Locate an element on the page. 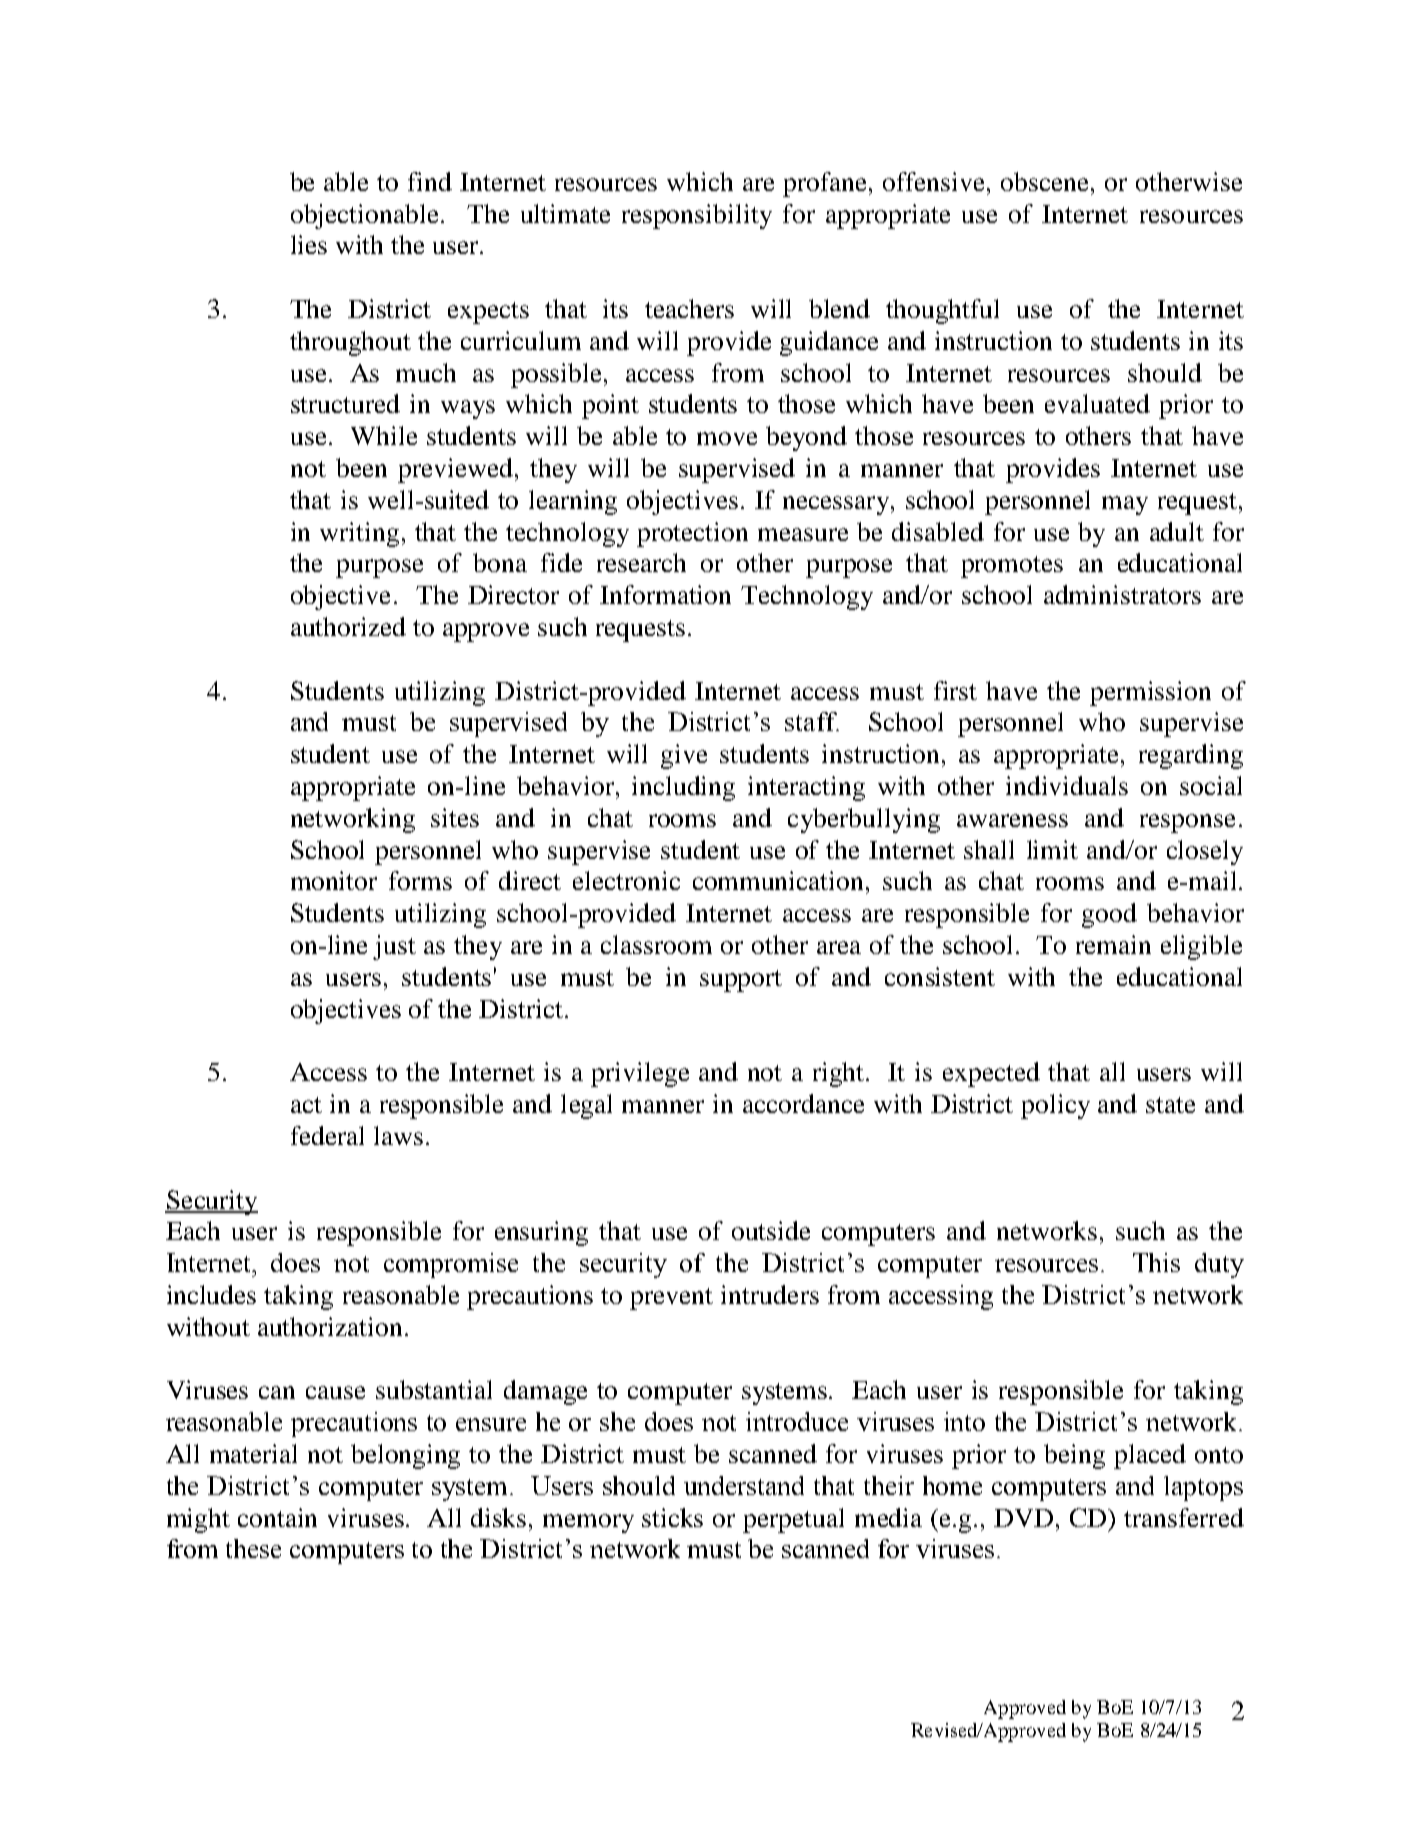 This image has width=1410, height=1825. obscene is located at coordinates (1046, 181).
